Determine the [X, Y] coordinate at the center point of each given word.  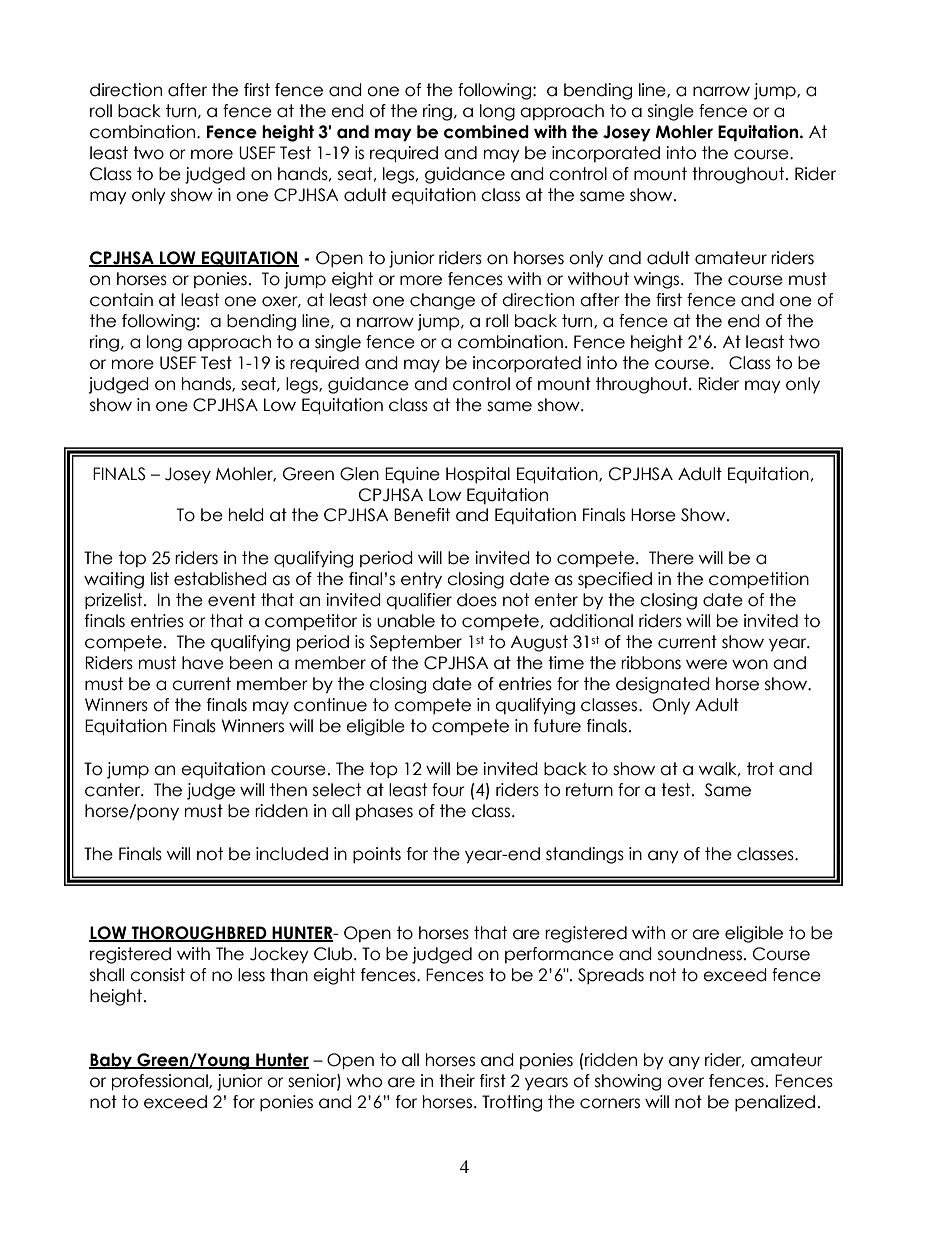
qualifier [419, 601]
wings [658, 280]
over [685, 1082]
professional [161, 1082]
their [457, 1081]
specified [615, 580]
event [232, 600]
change [442, 301]
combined [486, 132]
